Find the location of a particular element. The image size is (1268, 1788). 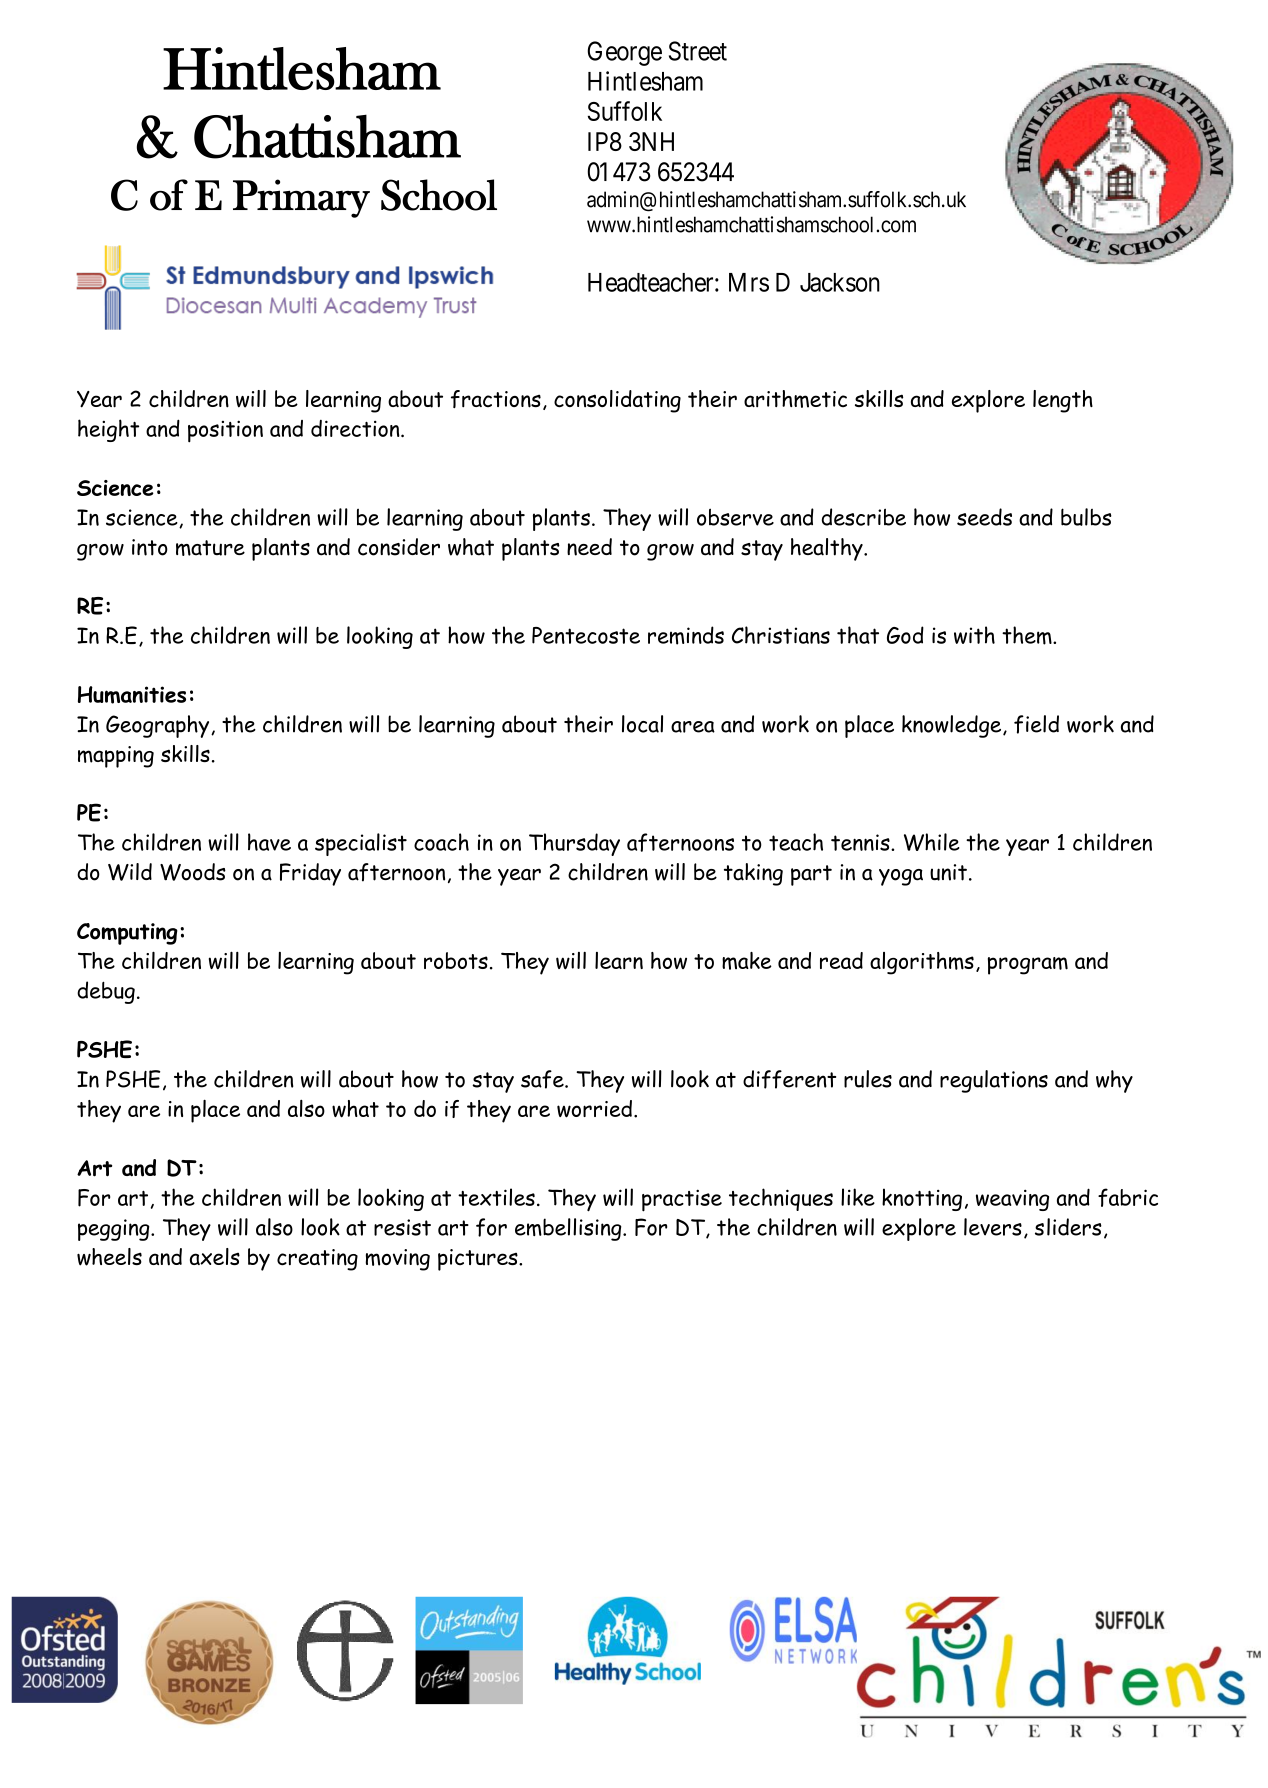

practise is located at coordinates (682, 1200).
